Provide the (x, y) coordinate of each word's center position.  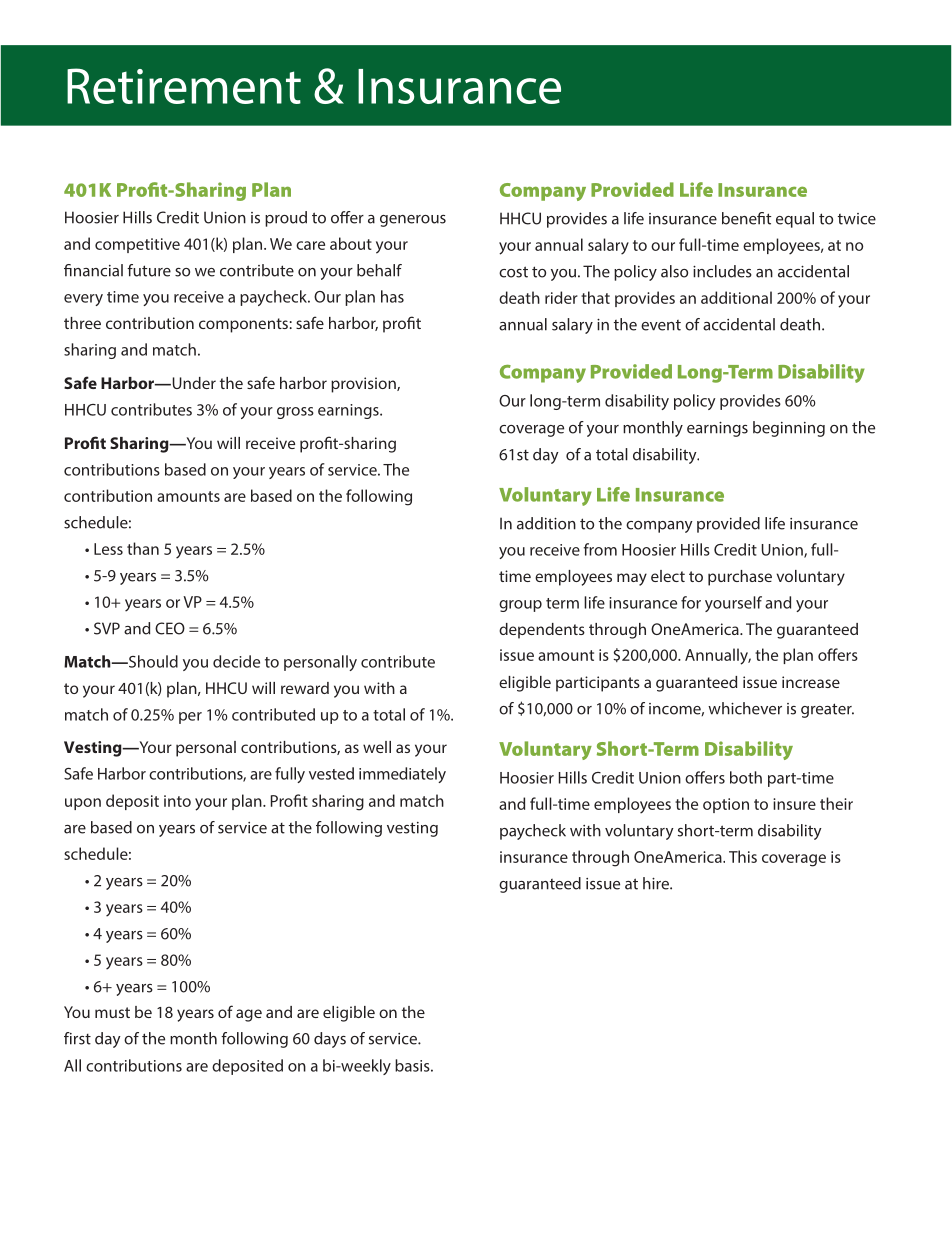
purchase (740, 578)
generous (413, 221)
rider (561, 297)
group (520, 606)
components (243, 325)
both (746, 777)
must (112, 1012)
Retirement (184, 86)
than (143, 548)
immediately (402, 775)
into (177, 801)
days (330, 1040)
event (661, 325)
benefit (746, 218)
